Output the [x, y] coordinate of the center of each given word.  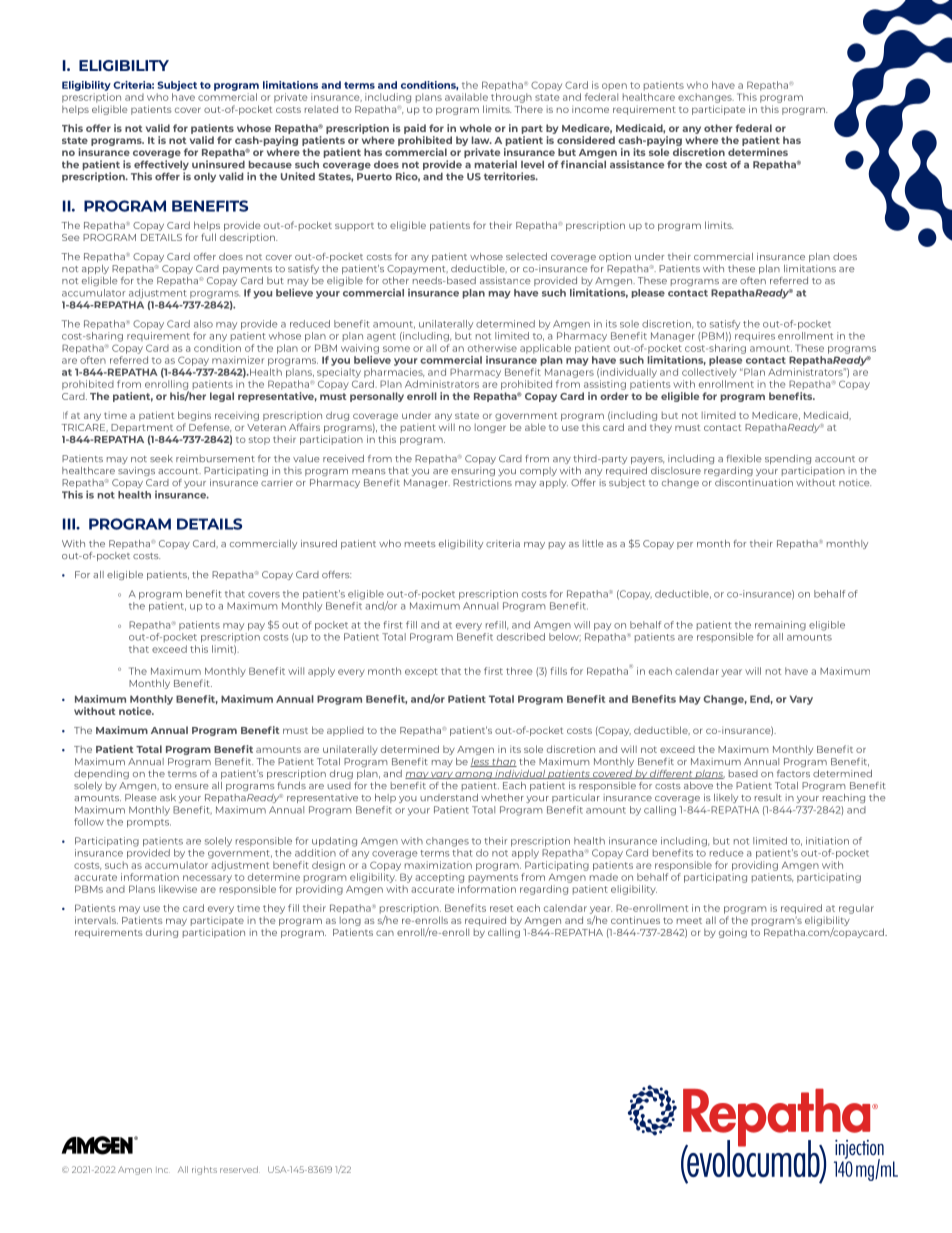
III [70, 524]
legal [222, 397]
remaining [780, 626]
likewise [178, 889]
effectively [161, 166]
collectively [709, 373]
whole [476, 128]
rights [204, 1170]
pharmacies [394, 373]
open [614, 87]
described [521, 637]
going [733, 933]
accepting [439, 878]
